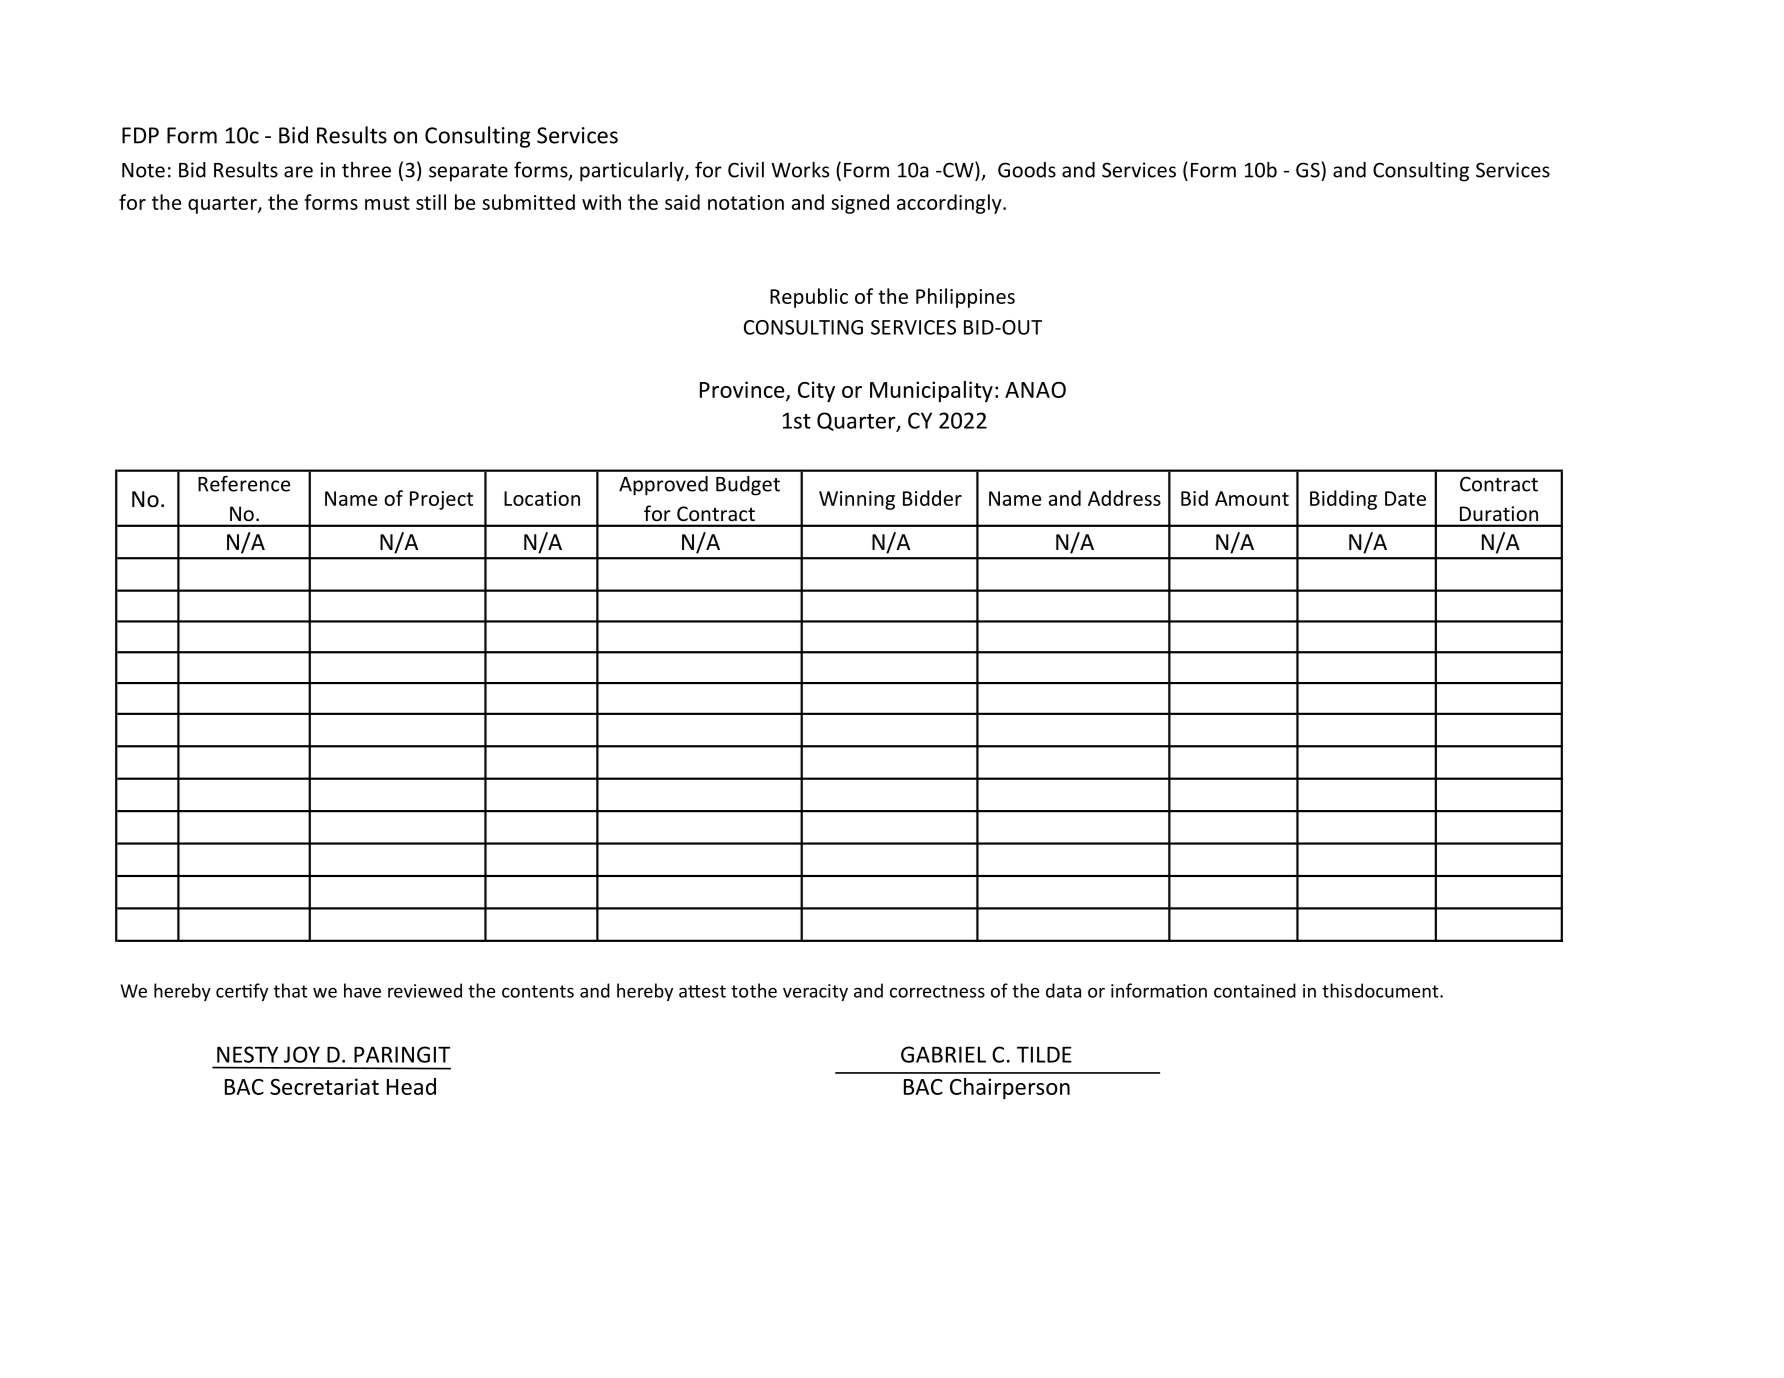 The width and height of the image is (1784, 1378). What do you see at coordinates (1343, 500) in the image?
I see `Bidding` at bounding box center [1343, 500].
